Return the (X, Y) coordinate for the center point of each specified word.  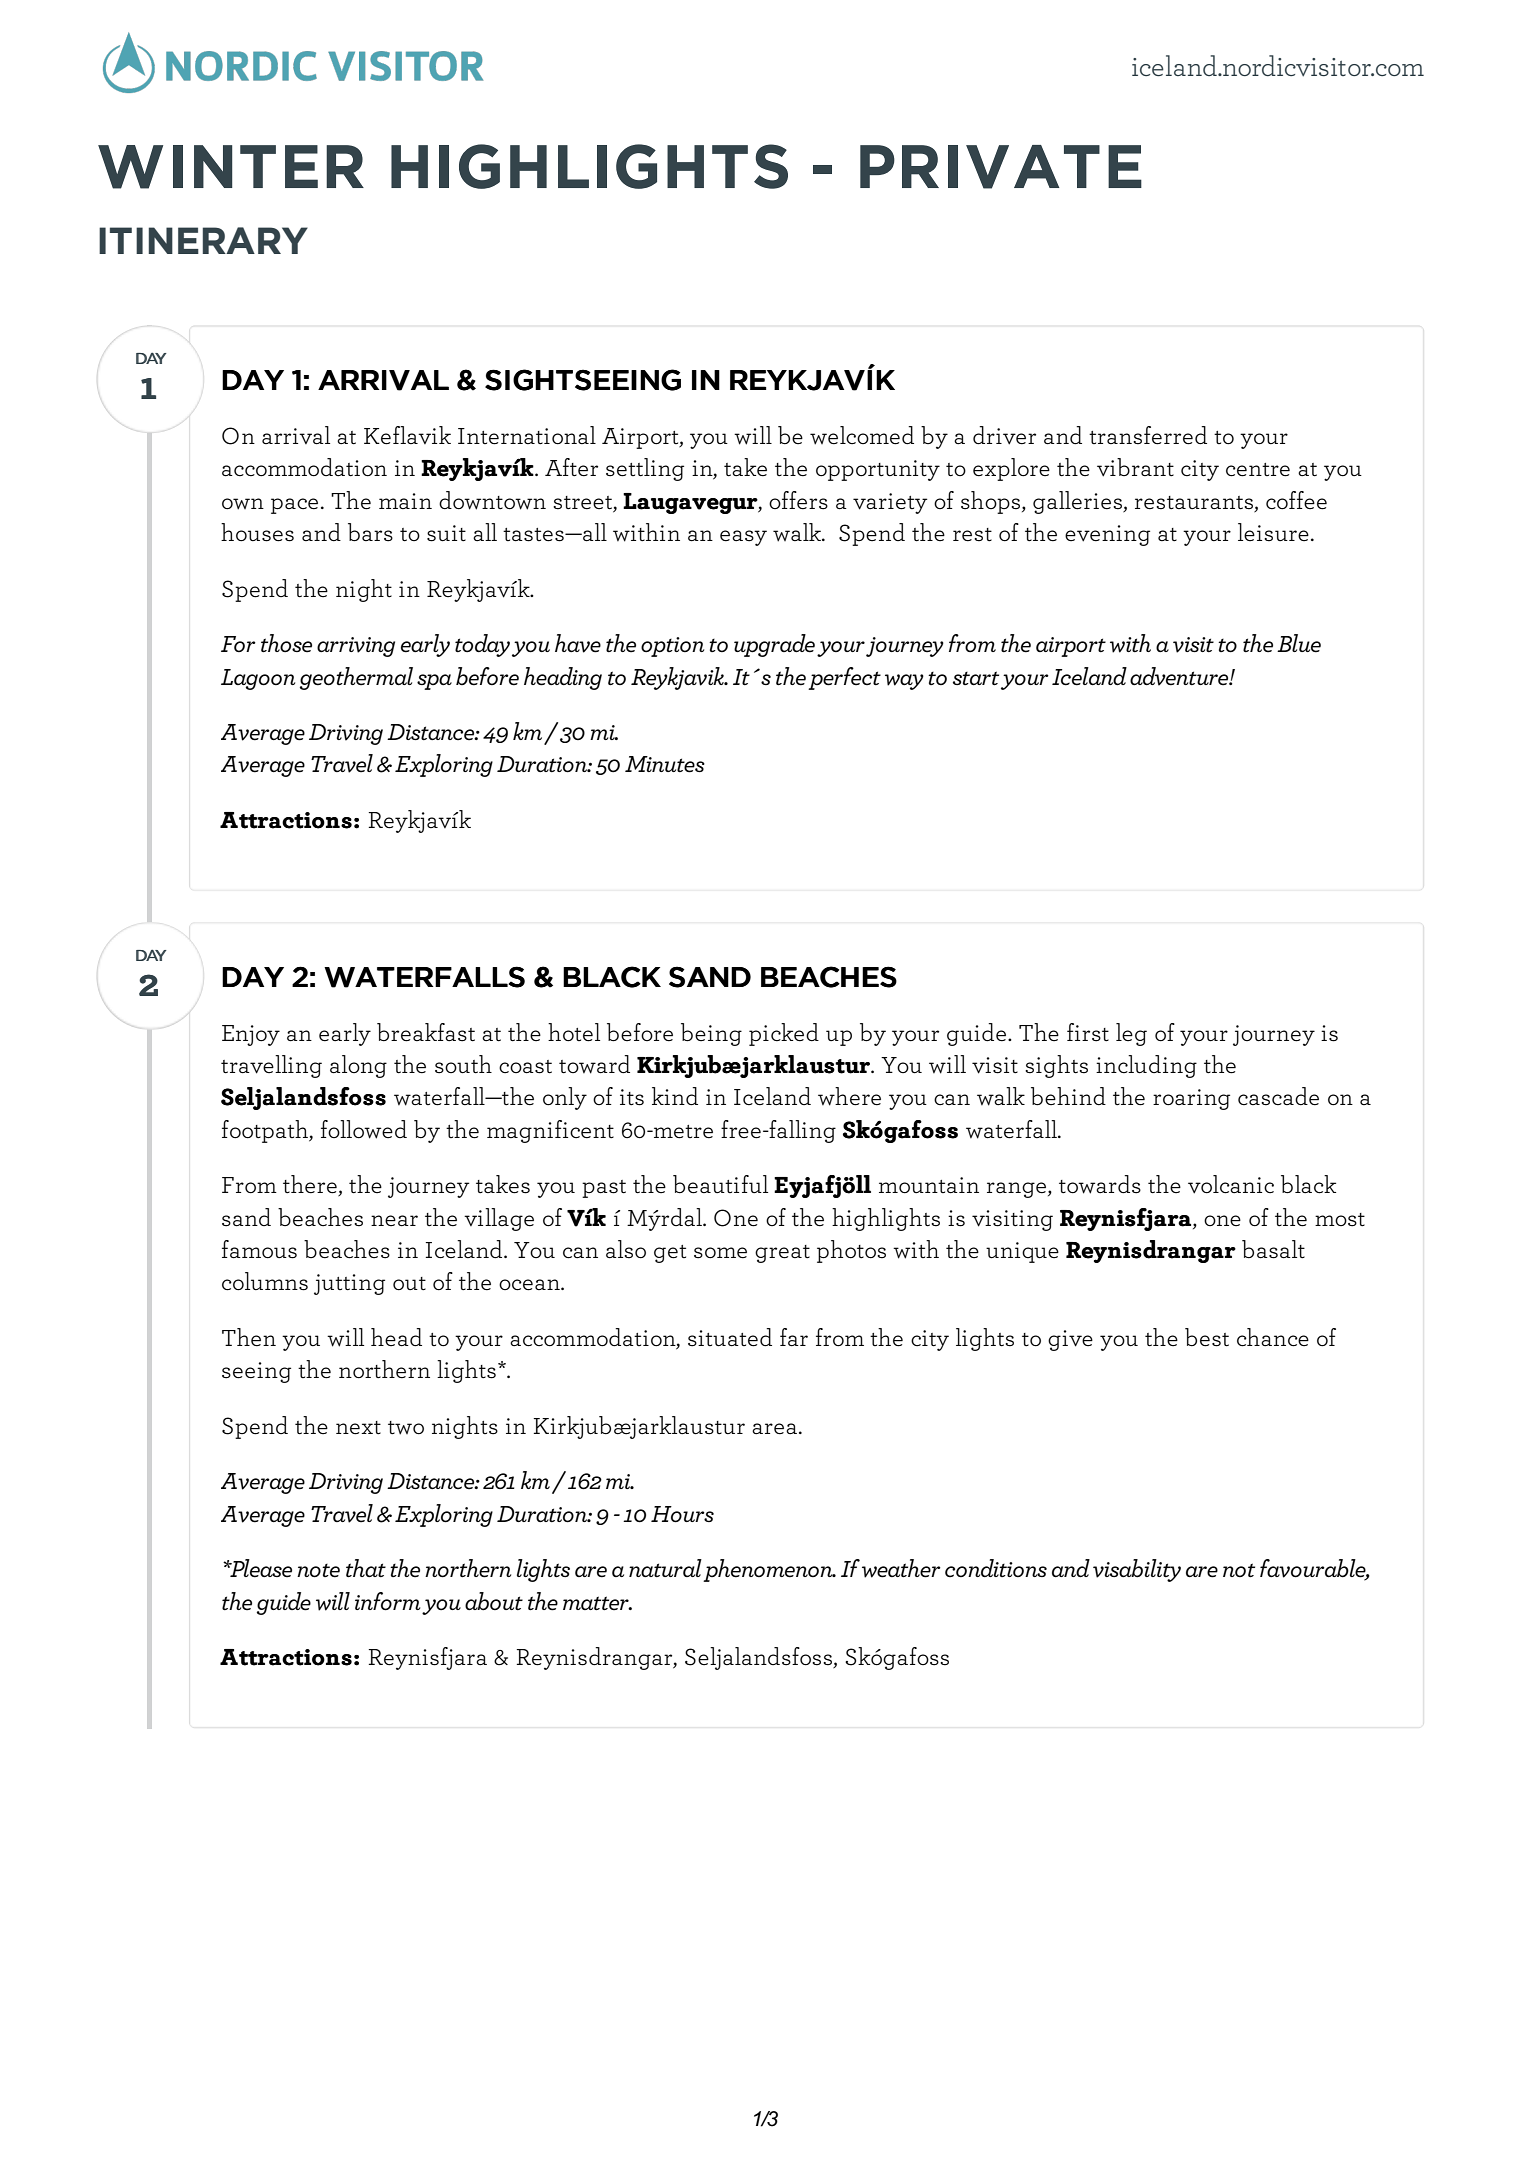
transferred (1148, 435)
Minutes (665, 764)
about (494, 1601)
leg (1131, 1034)
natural (665, 1568)
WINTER (231, 167)
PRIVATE (1001, 167)
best (1207, 1337)
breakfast (426, 1032)
